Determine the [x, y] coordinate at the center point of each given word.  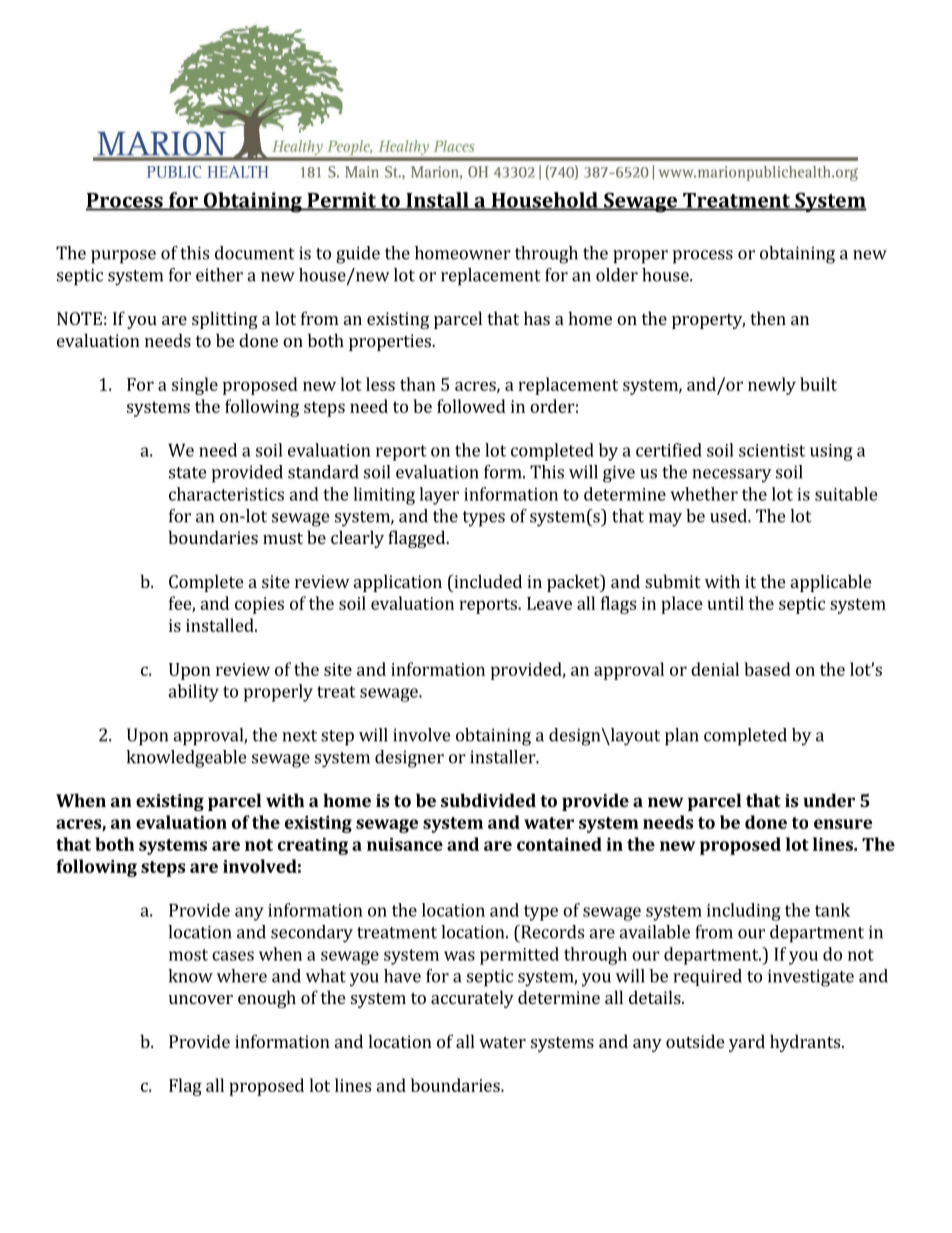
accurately [472, 999]
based [767, 669]
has [537, 318]
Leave [549, 603]
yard [747, 1043]
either [219, 275]
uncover [201, 999]
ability [193, 693]
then [768, 318]
